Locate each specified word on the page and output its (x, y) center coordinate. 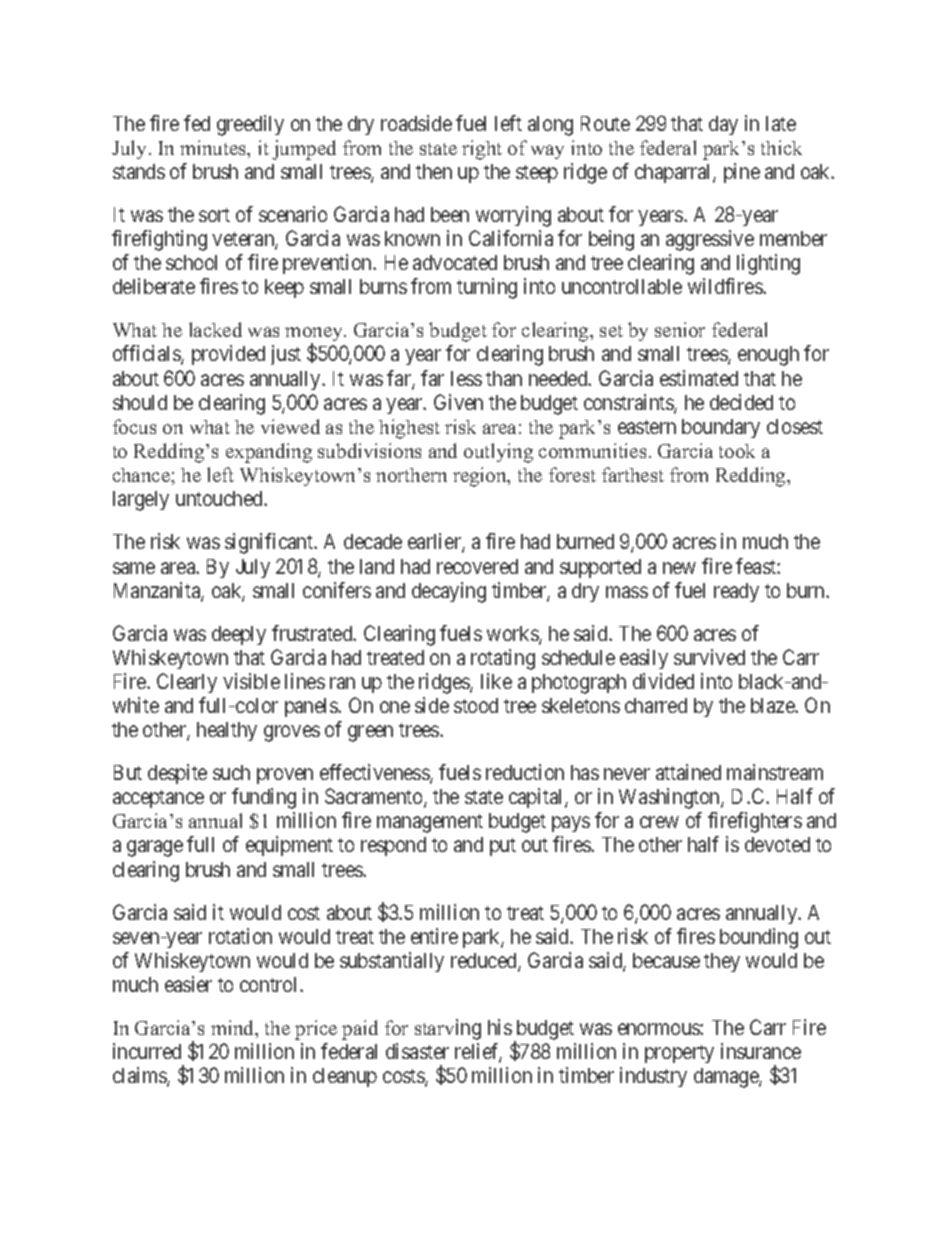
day (723, 125)
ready (736, 592)
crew (659, 822)
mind (234, 1029)
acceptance (158, 799)
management (430, 823)
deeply (239, 635)
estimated (699, 378)
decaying (449, 592)
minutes (214, 149)
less (466, 378)
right (482, 150)
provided (228, 355)
